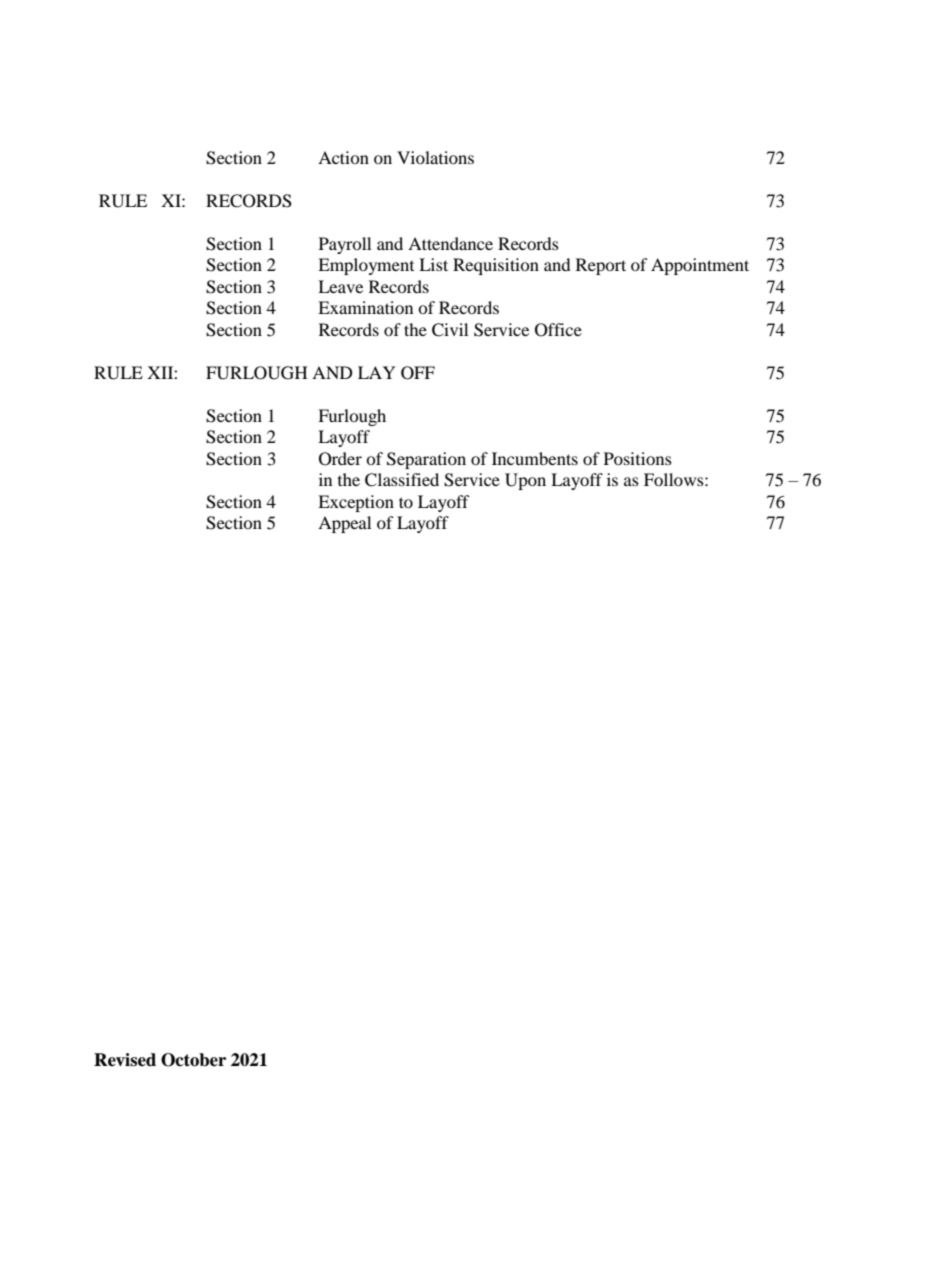 The width and height of the page is (952, 1272). I want to click on Positions, so click(638, 458).
